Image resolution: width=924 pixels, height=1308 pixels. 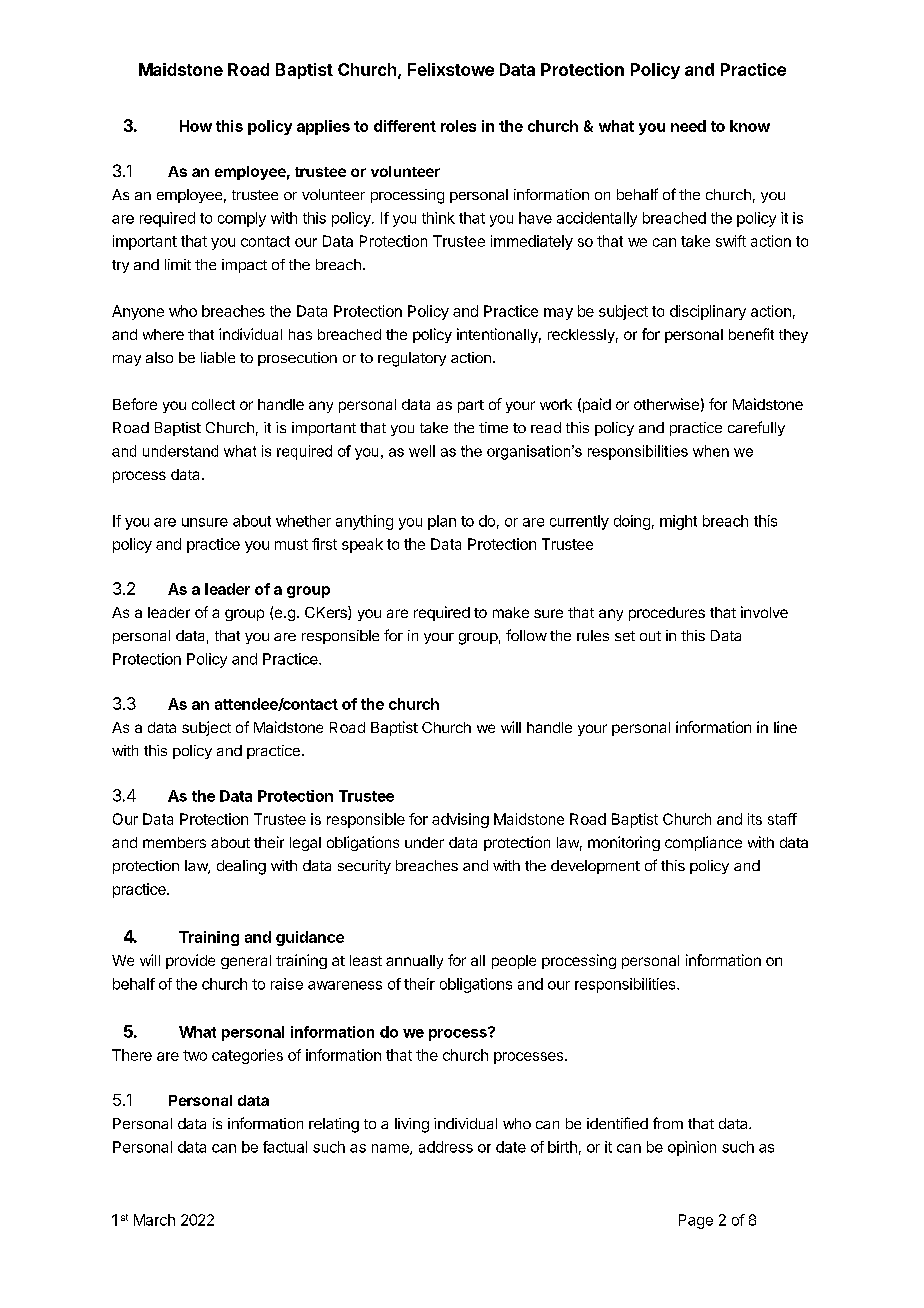 I want to click on roles, so click(x=458, y=126).
